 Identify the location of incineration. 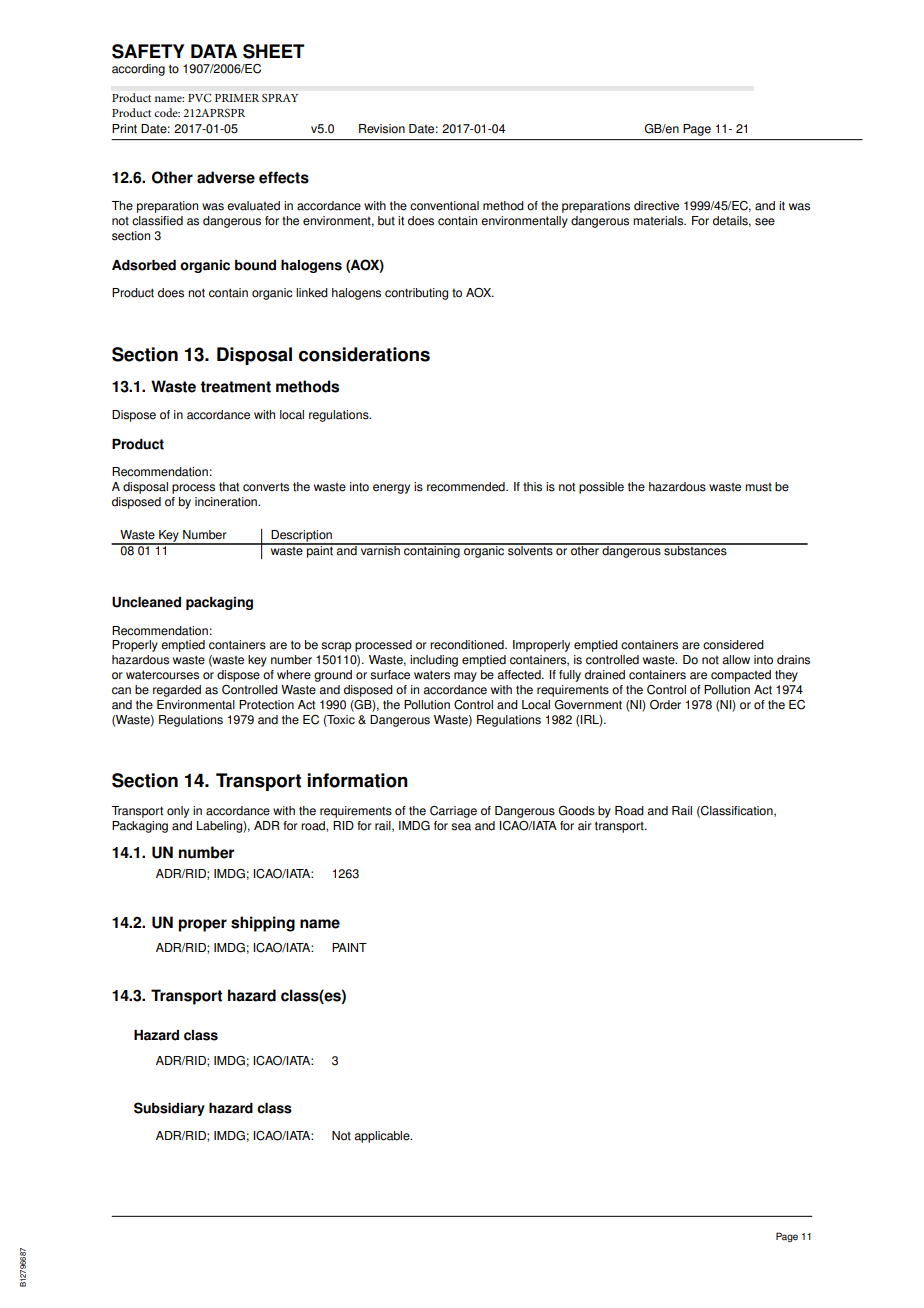
(227, 502).
